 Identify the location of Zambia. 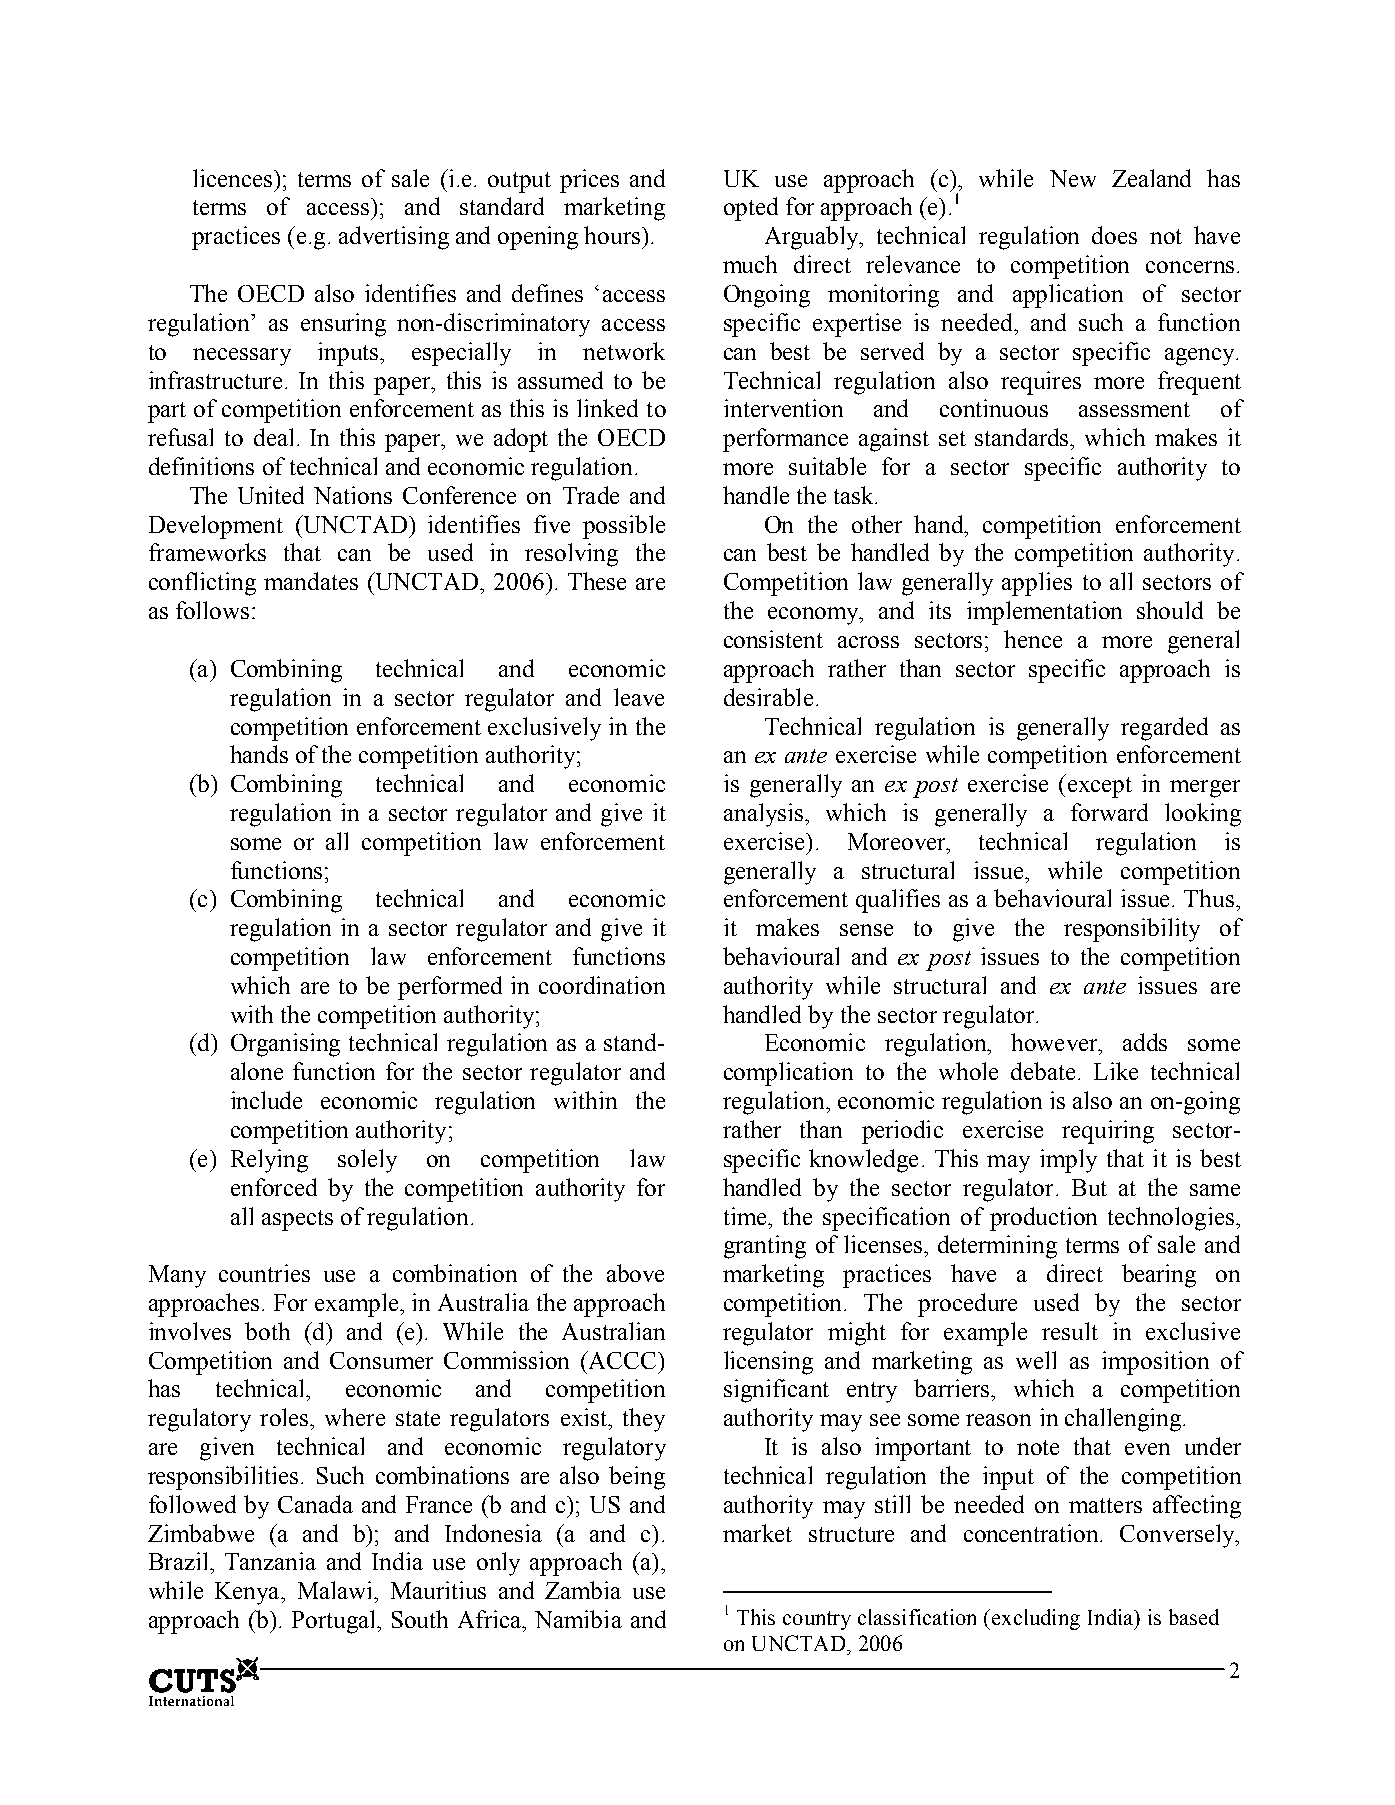
(583, 1590).
